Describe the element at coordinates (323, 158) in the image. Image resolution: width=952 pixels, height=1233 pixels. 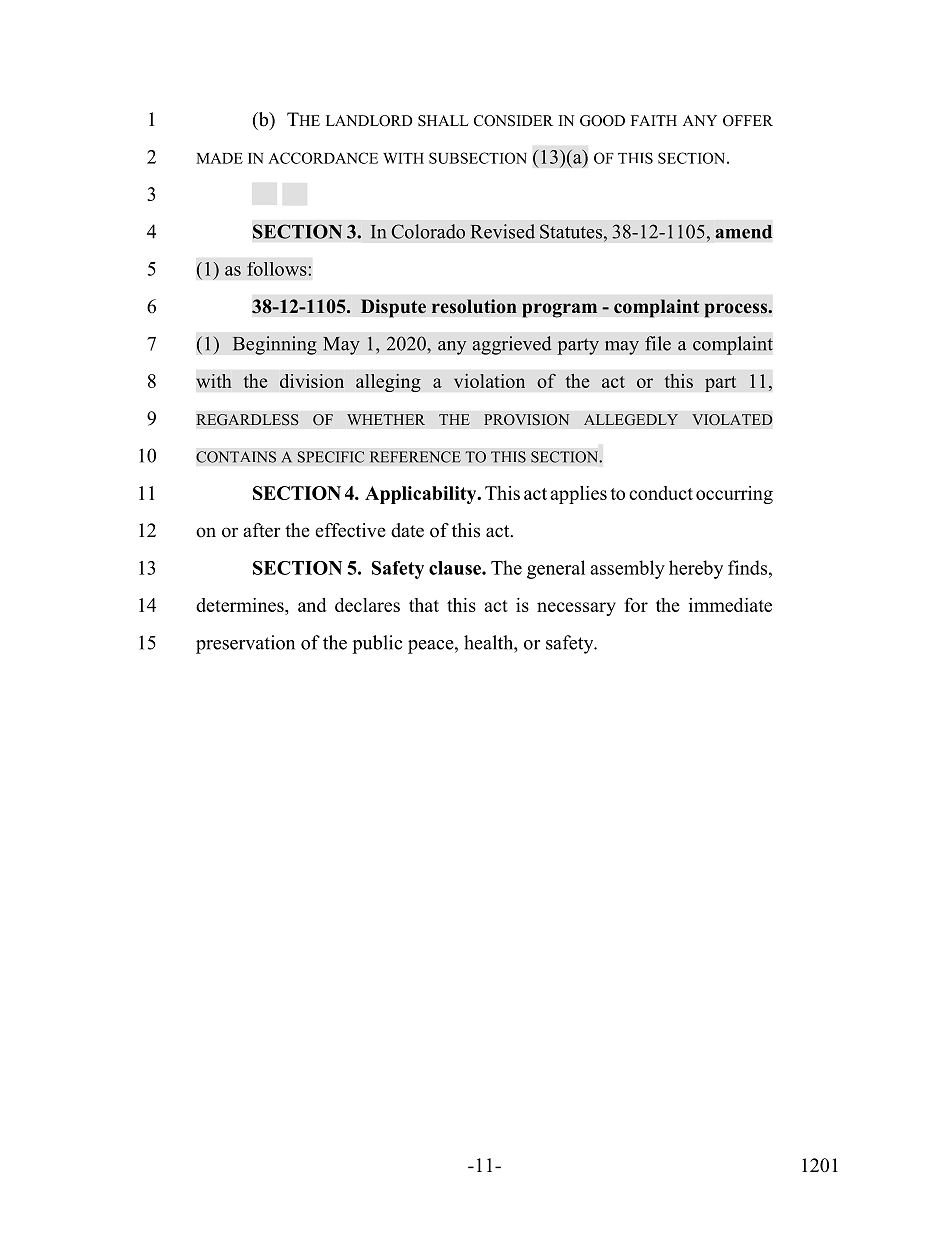
I see `ACCORDANCE` at that location.
